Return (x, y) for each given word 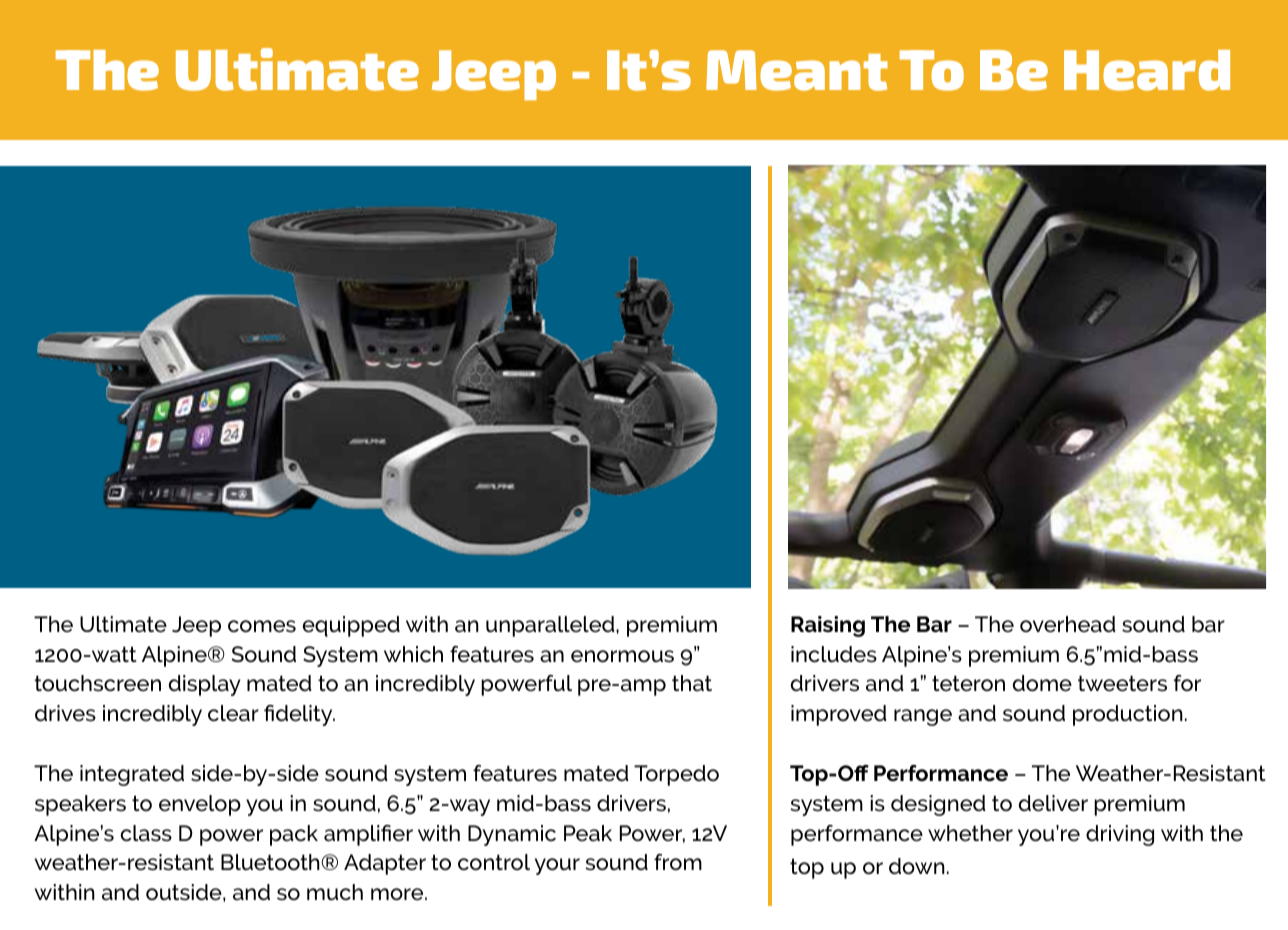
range (923, 717)
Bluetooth (270, 862)
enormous (622, 656)
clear (233, 713)
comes (262, 626)
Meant (797, 70)
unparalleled (551, 626)
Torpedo (676, 775)
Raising (828, 626)
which (413, 654)
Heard (1147, 70)
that (692, 683)
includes (834, 654)
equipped (351, 626)
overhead (1068, 624)
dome (1042, 683)
